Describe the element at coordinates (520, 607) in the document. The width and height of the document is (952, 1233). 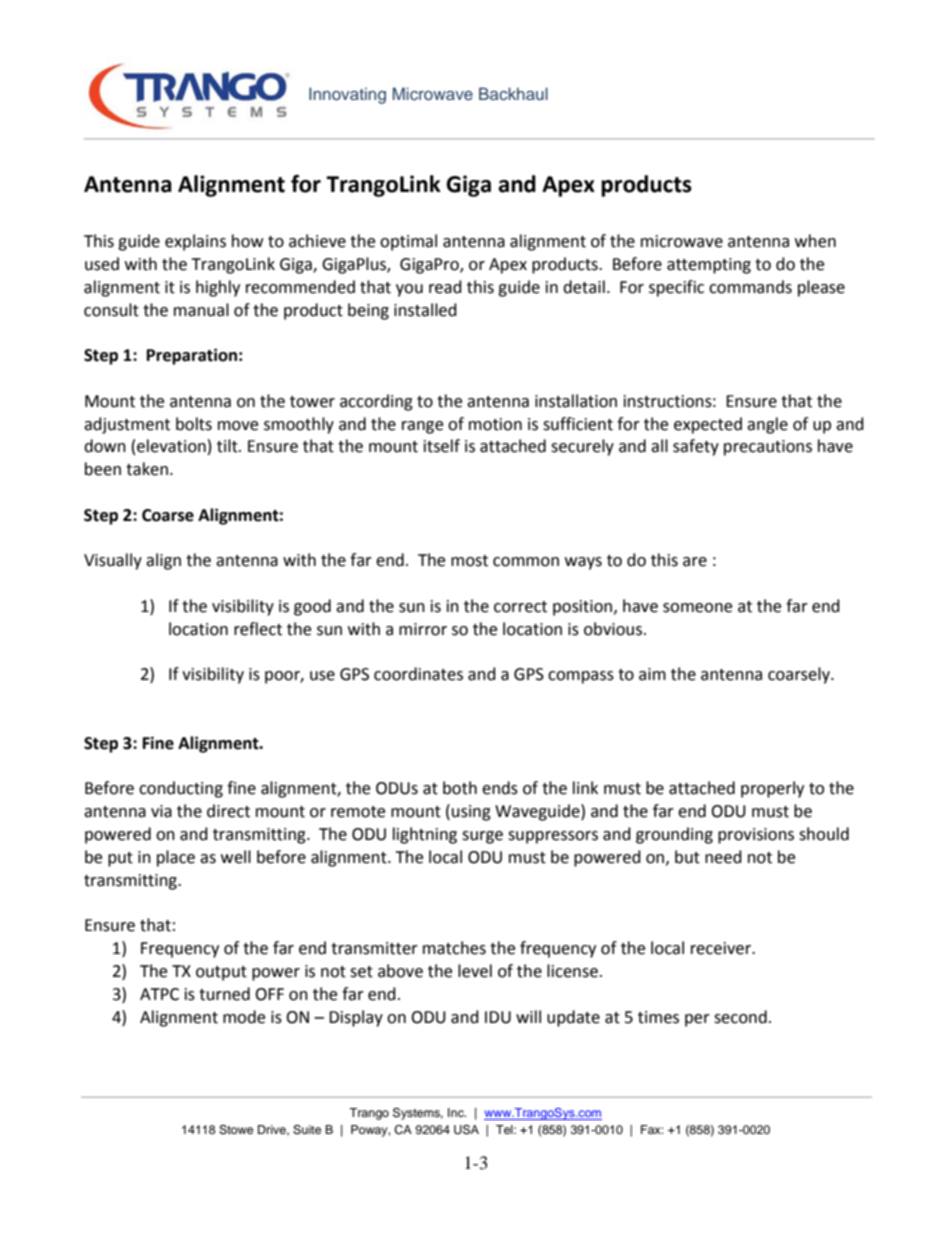
I see `correct` at that location.
